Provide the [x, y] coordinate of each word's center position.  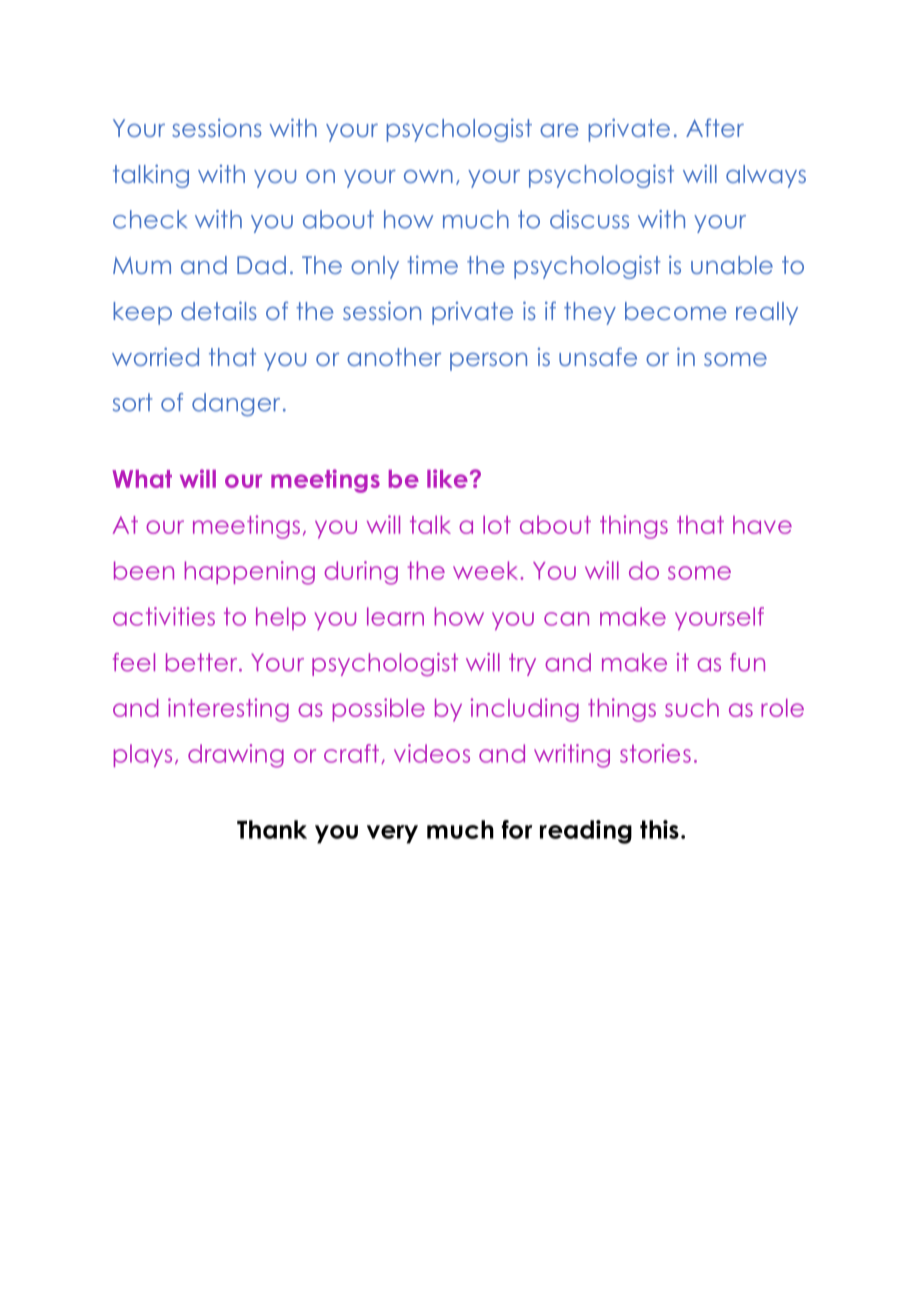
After [715, 127]
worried [155, 356]
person [488, 361]
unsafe [598, 356]
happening [250, 573]
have [762, 525]
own [428, 176]
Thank [272, 829]
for [517, 829]
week [487, 570]
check [150, 219]
